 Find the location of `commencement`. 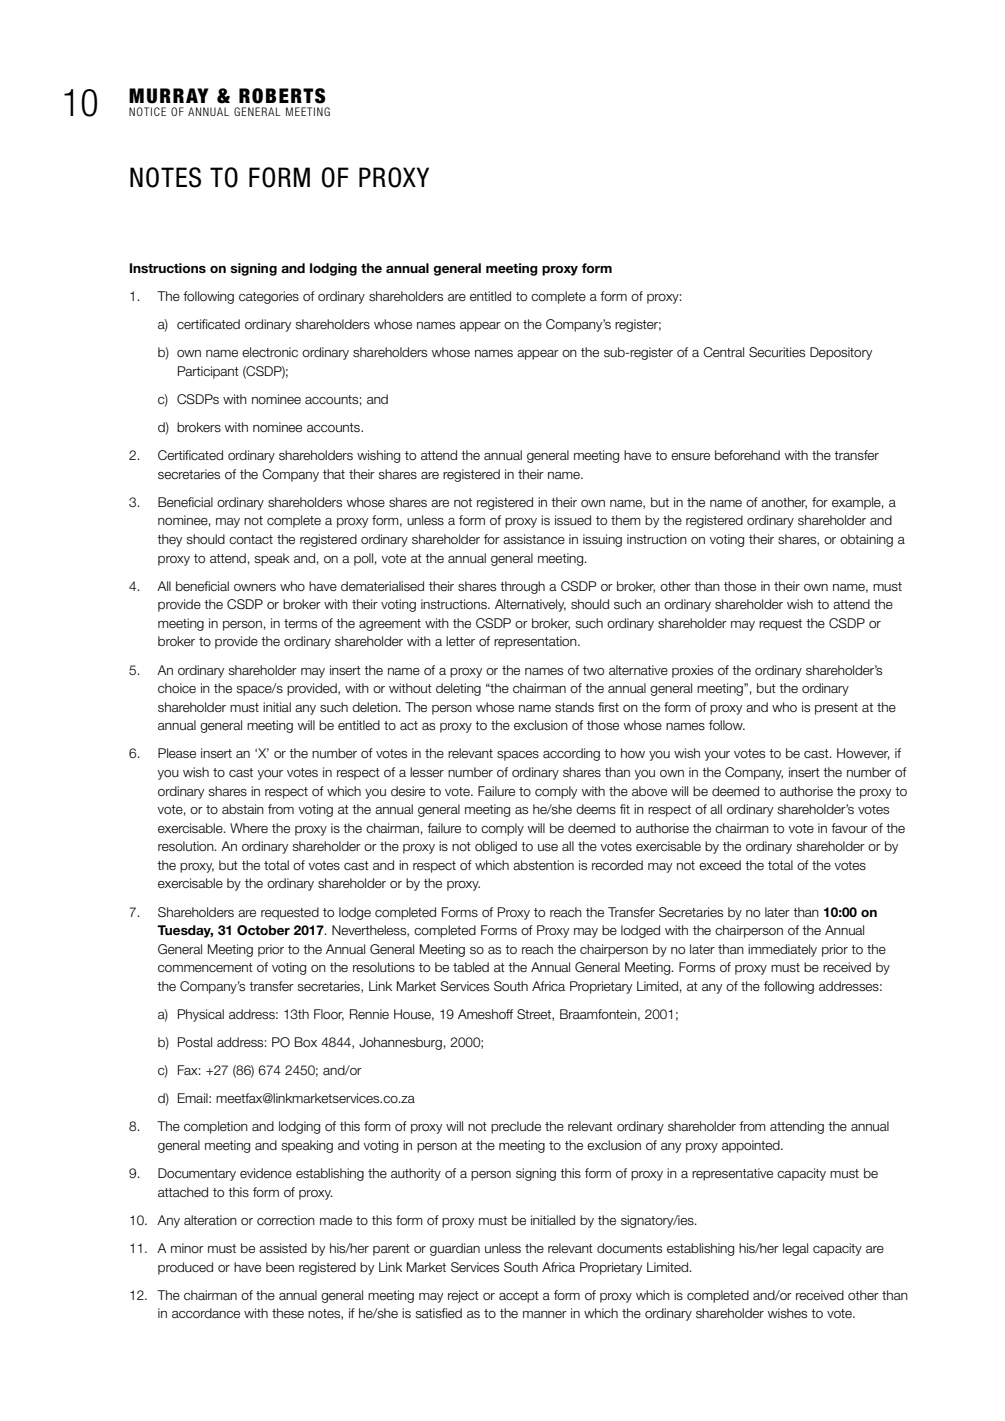

commencement is located at coordinates (205, 967).
